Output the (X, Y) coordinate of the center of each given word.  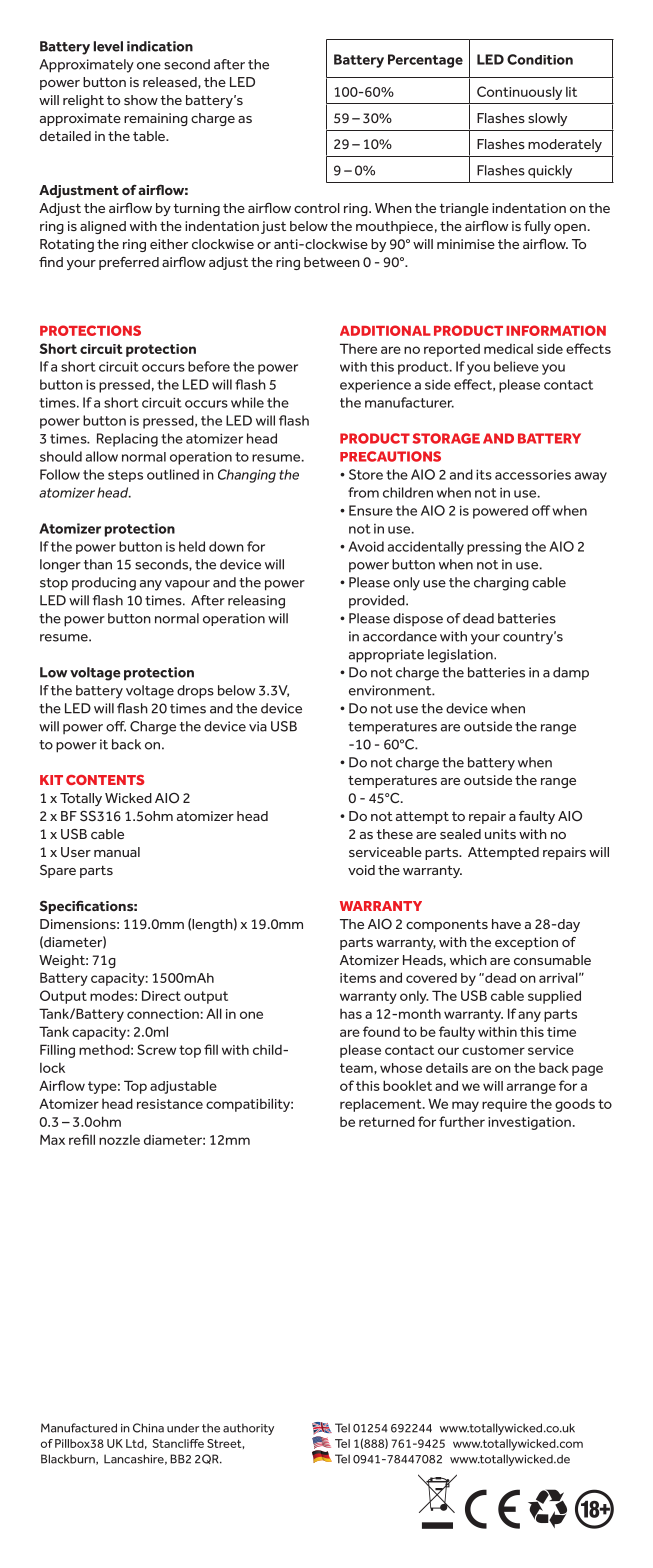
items (358, 978)
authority (248, 1429)
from (363, 492)
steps (125, 476)
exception (526, 943)
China (148, 1428)
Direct (161, 995)
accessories (533, 475)
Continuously (519, 93)
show (141, 100)
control (317, 208)
